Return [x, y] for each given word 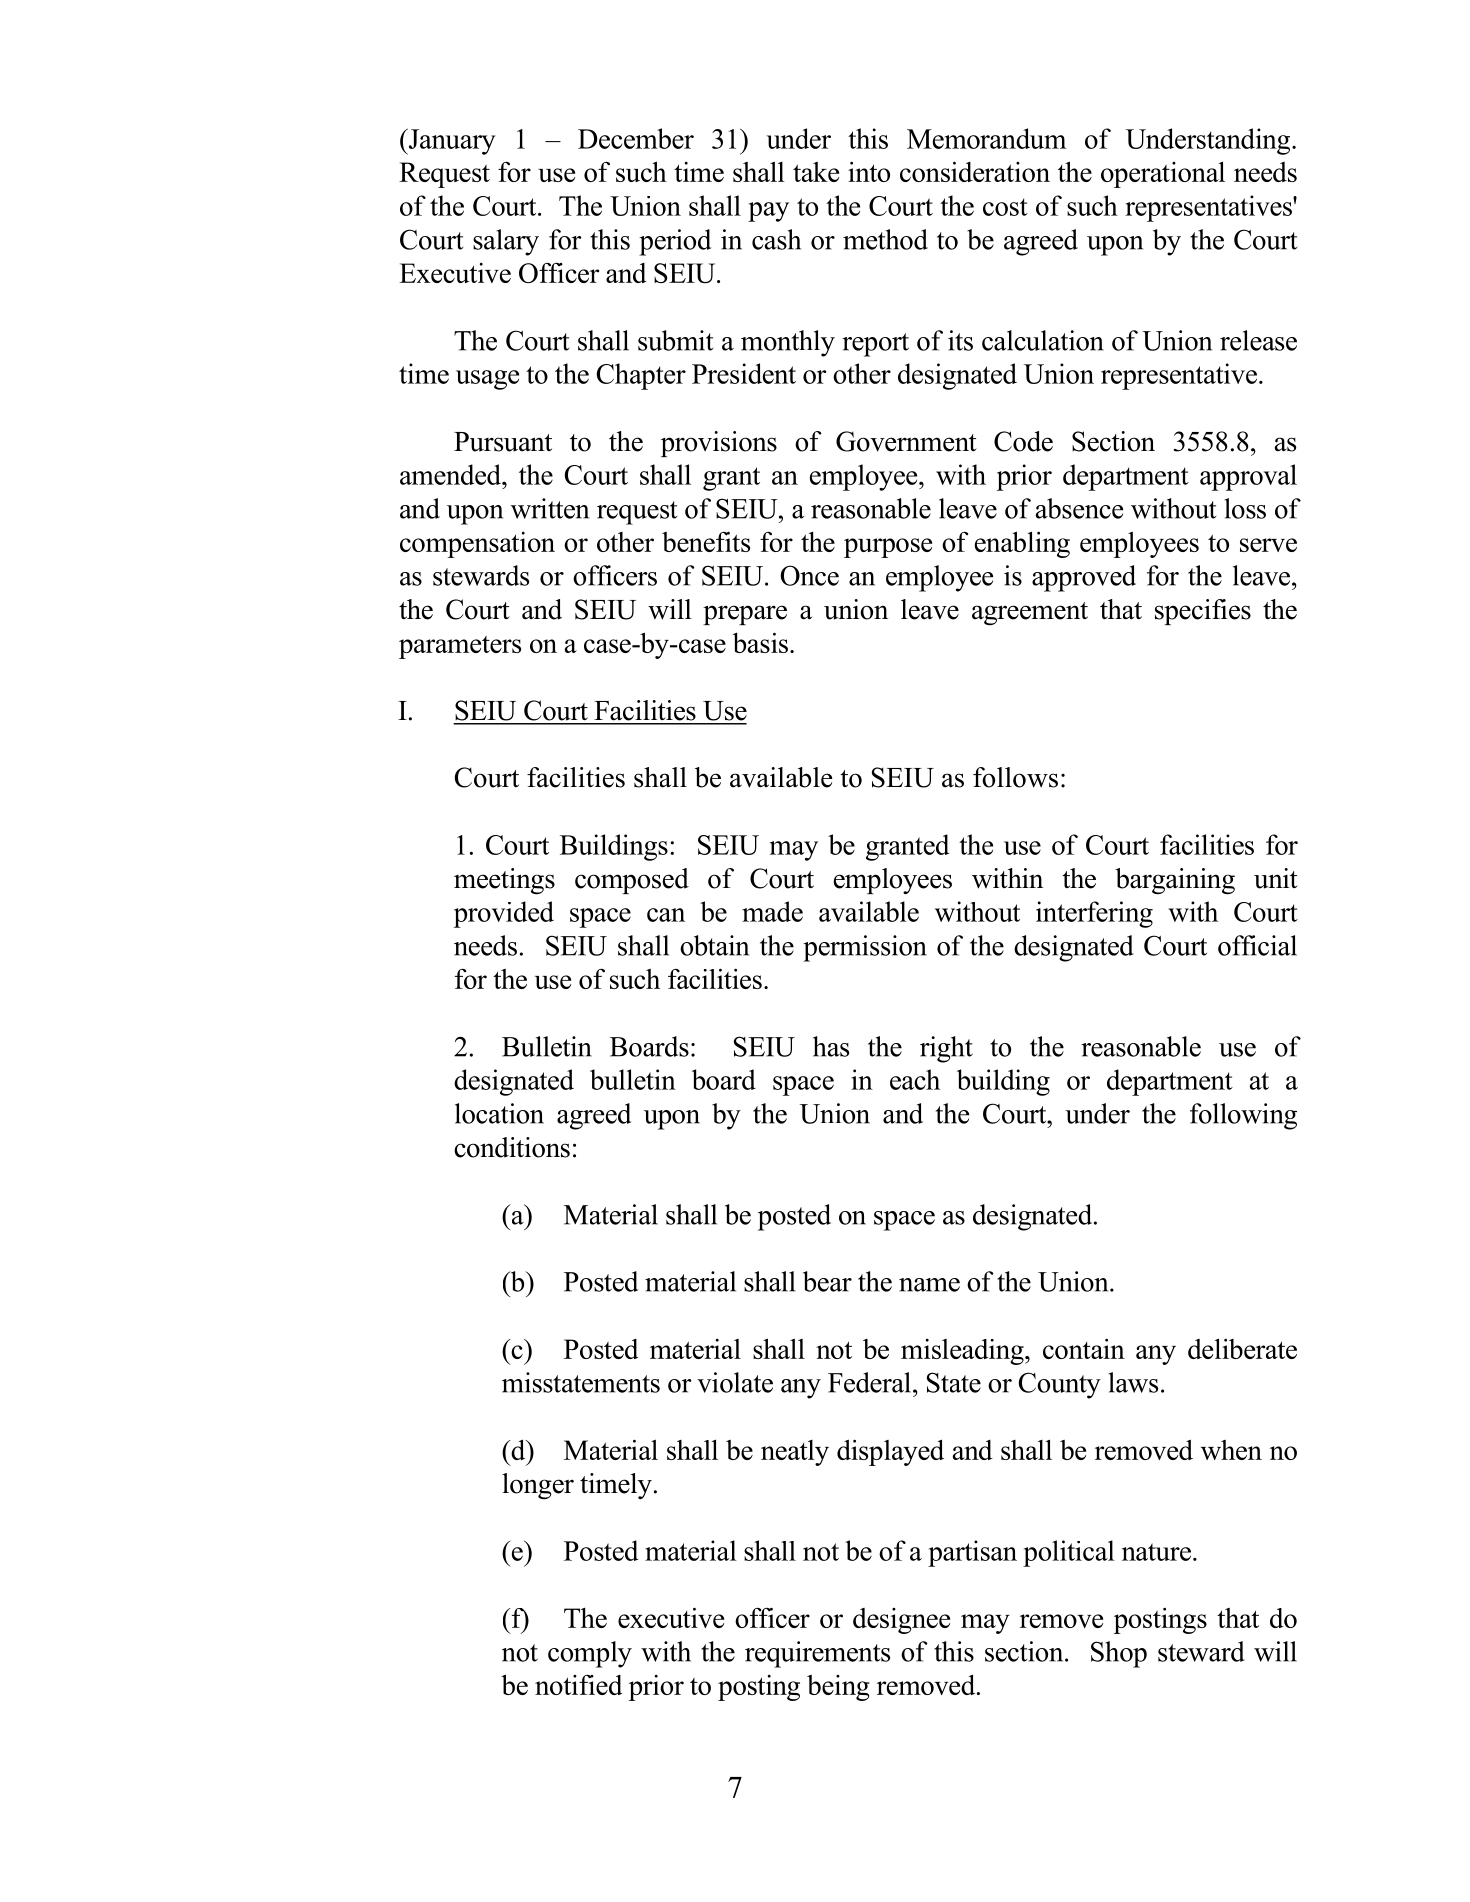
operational [1163, 174]
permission [865, 948]
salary [506, 242]
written [550, 508]
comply [590, 1654]
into [869, 171]
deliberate [1242, 1348]
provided [504, 914]
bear [827, 1281]
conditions [512, 1147]
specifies [1203, 612]
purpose [888, 548]
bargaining [1175, 881]
